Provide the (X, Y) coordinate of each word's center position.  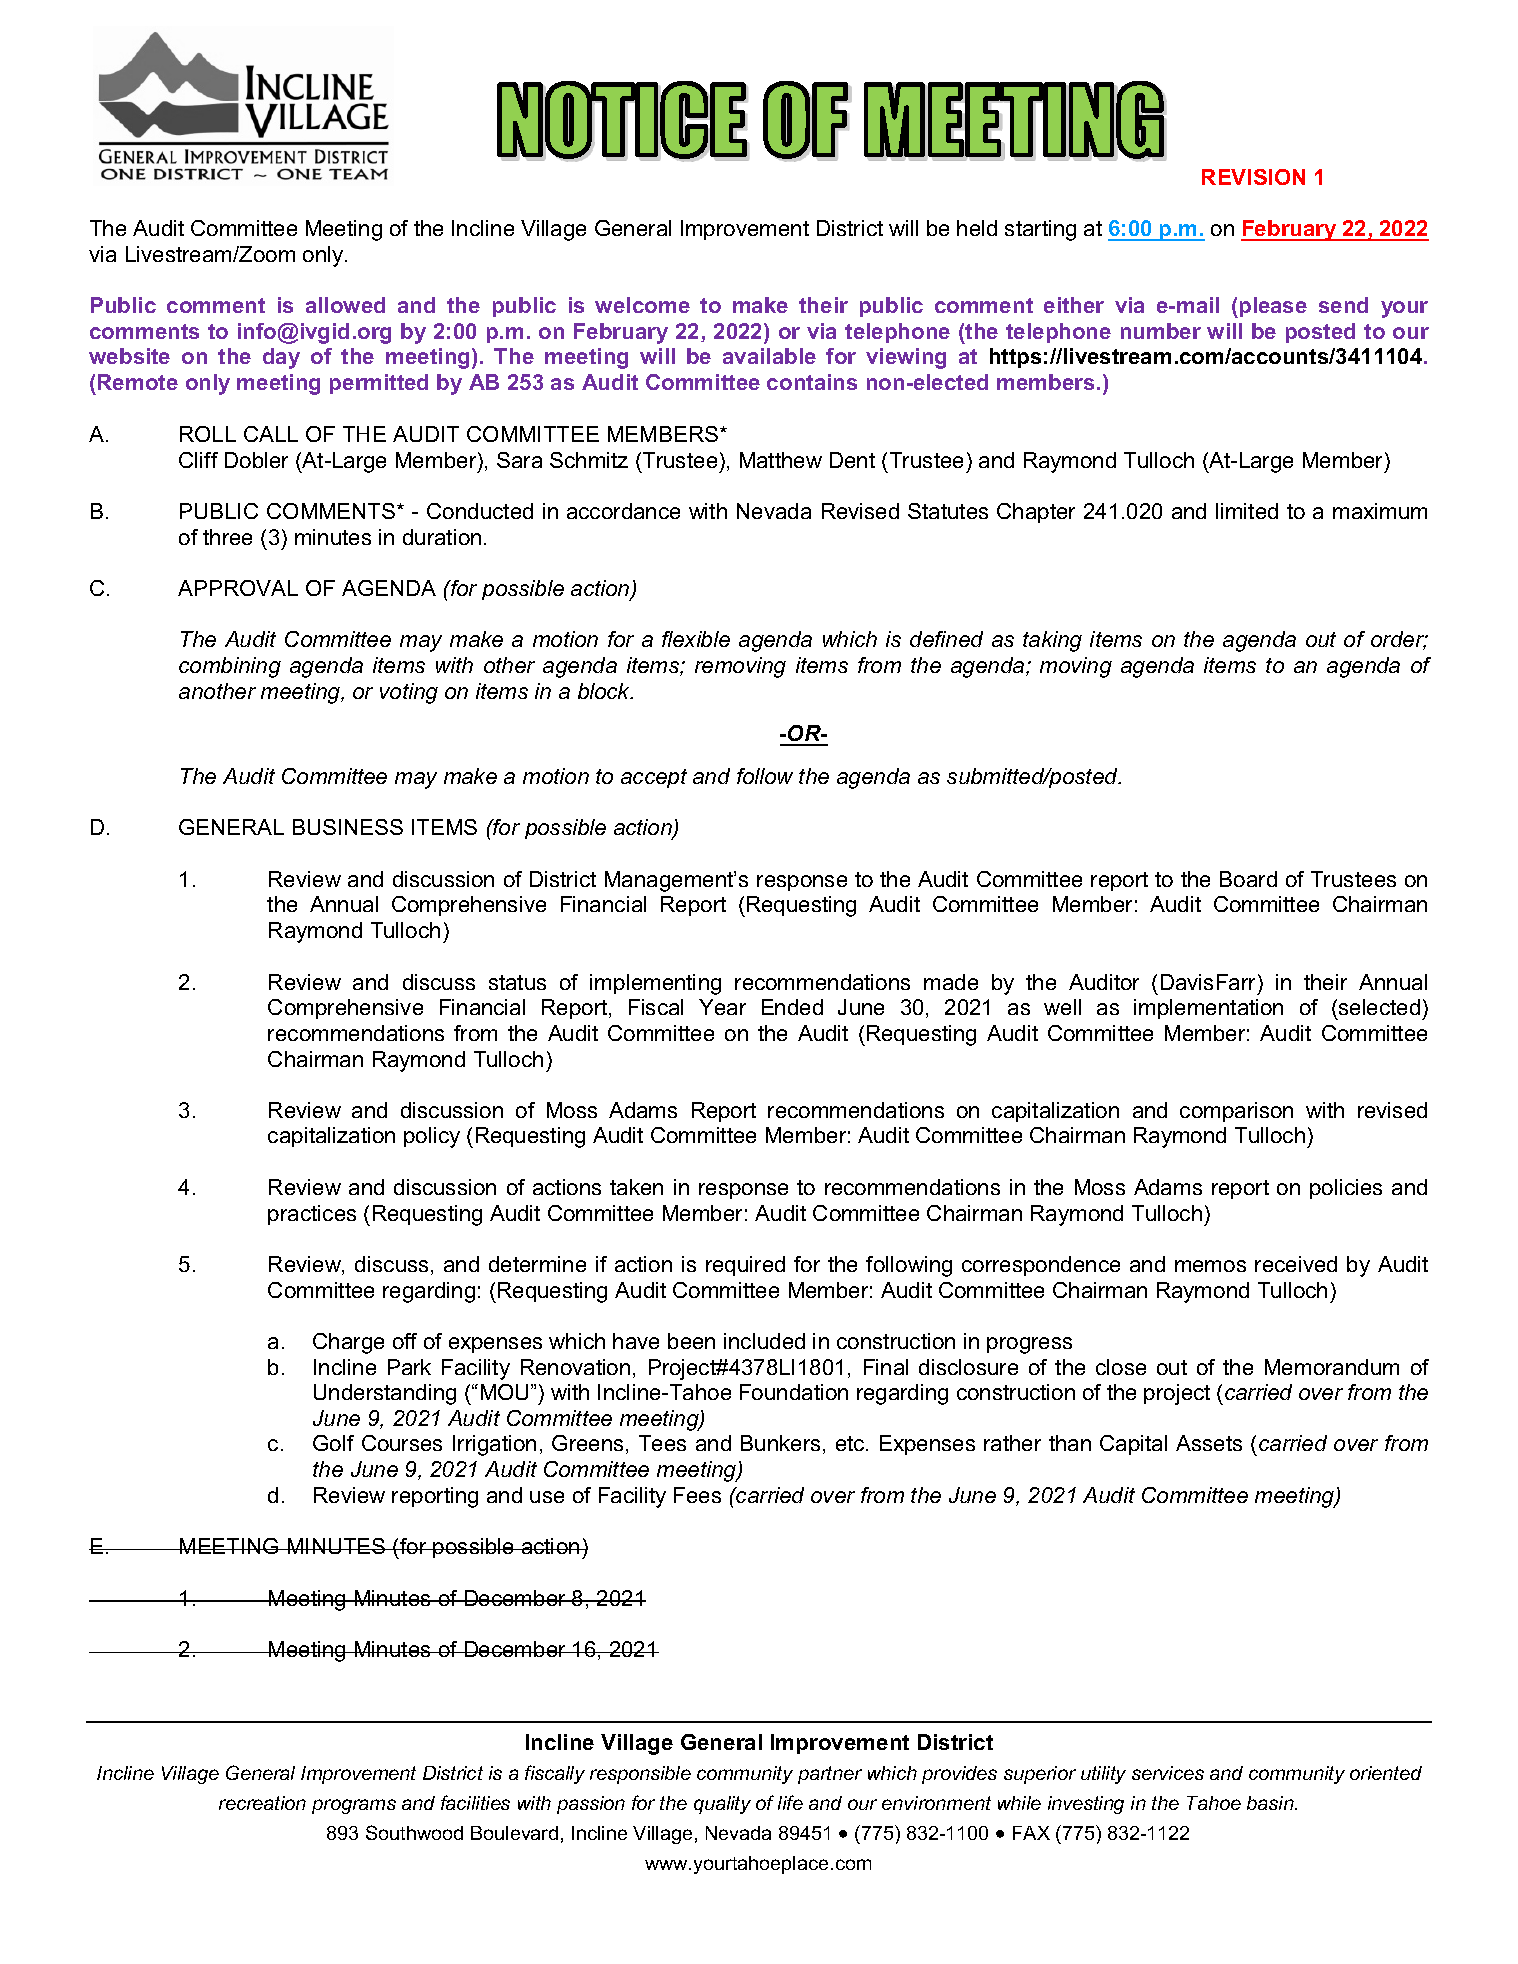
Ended (792, 1007)
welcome (642, 305)
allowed (345, 305)
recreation (262, 1803)
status (517, 982)
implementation (1208, 1009)
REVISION (1253, 177)
